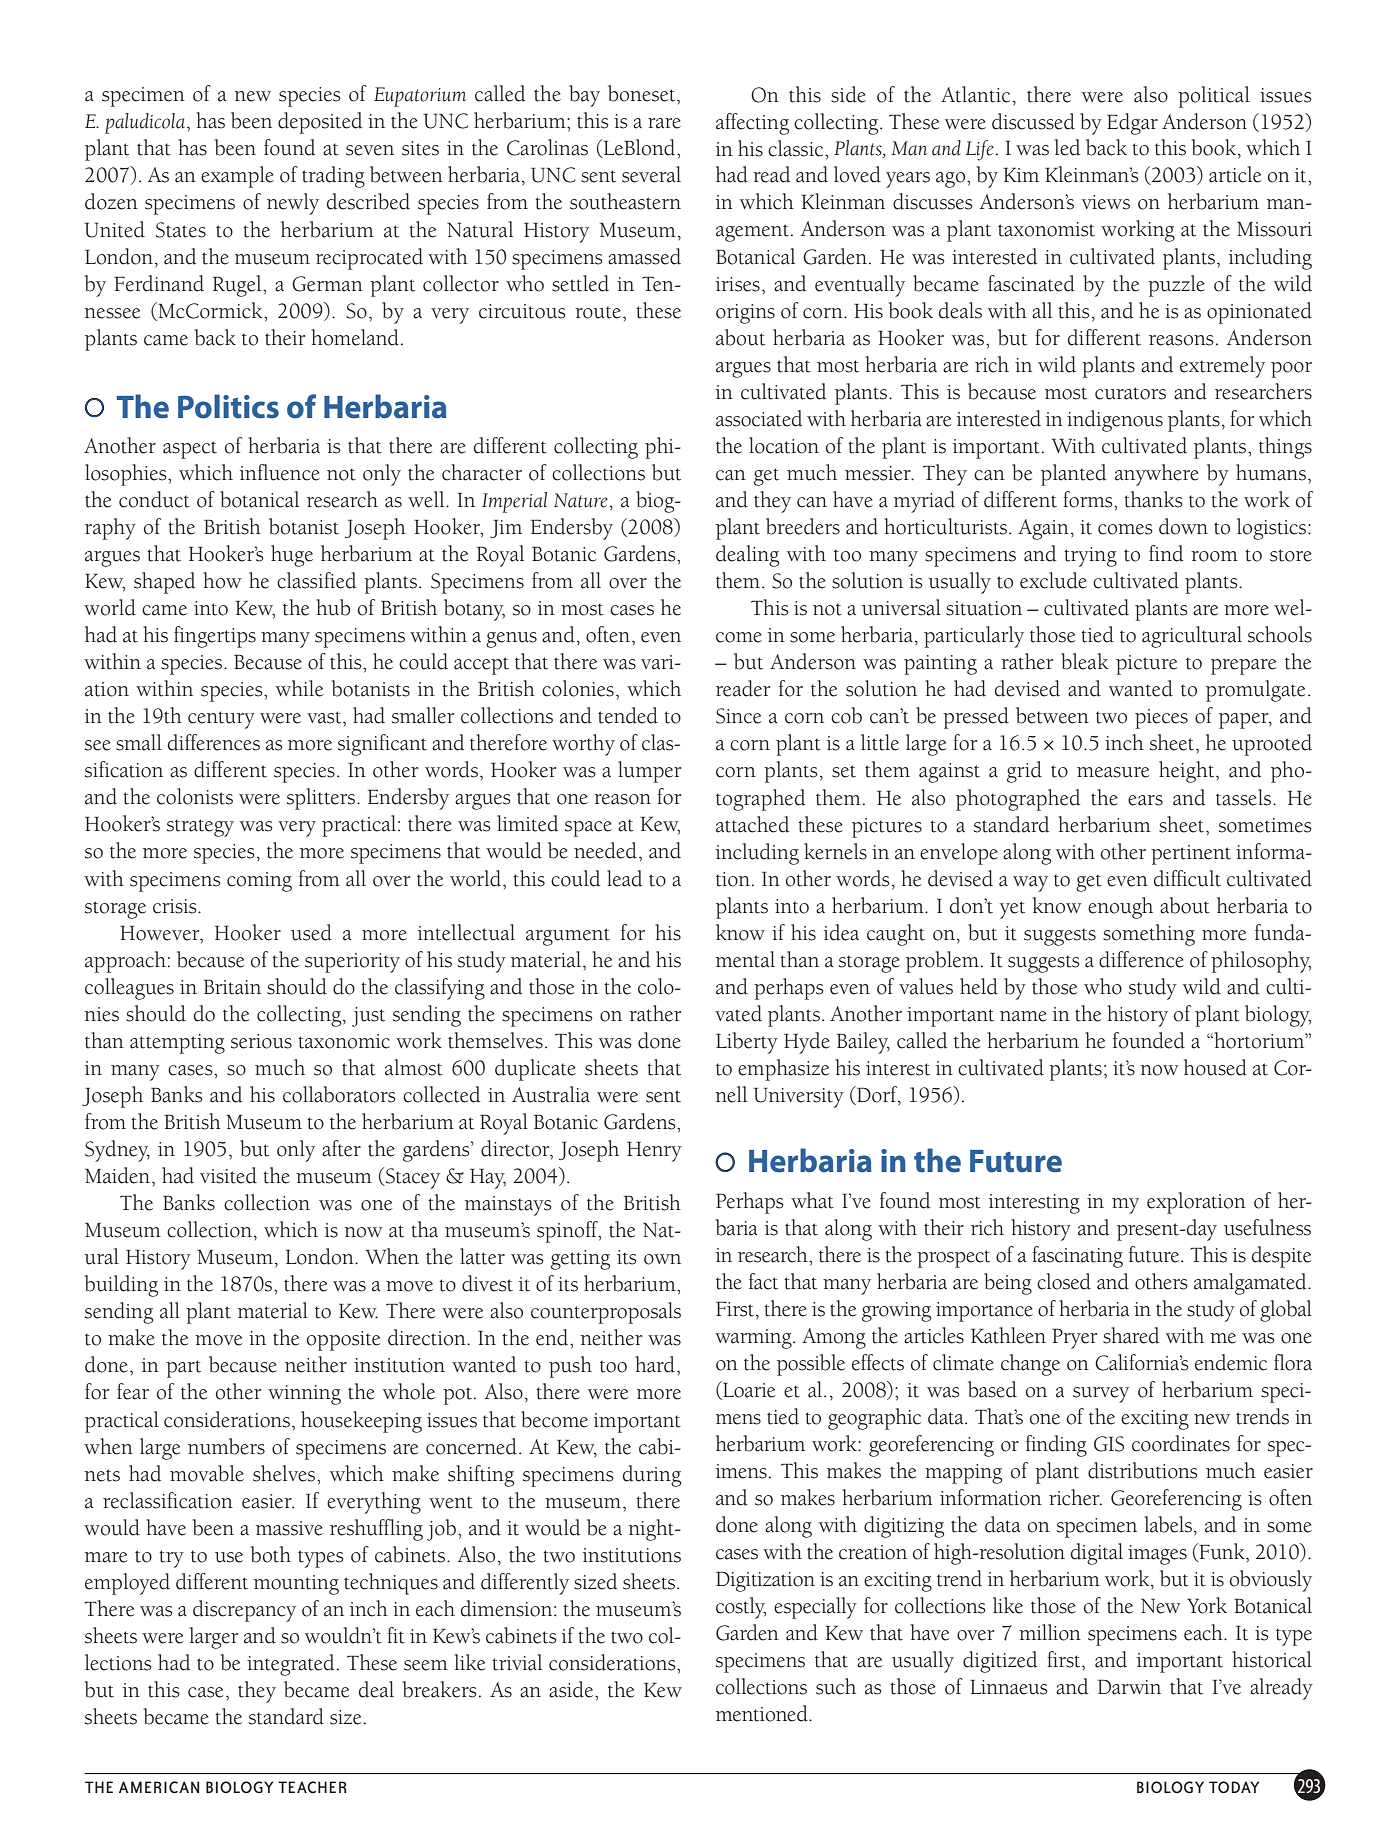  I want to click on coordinates, so click(1181, 1443).
